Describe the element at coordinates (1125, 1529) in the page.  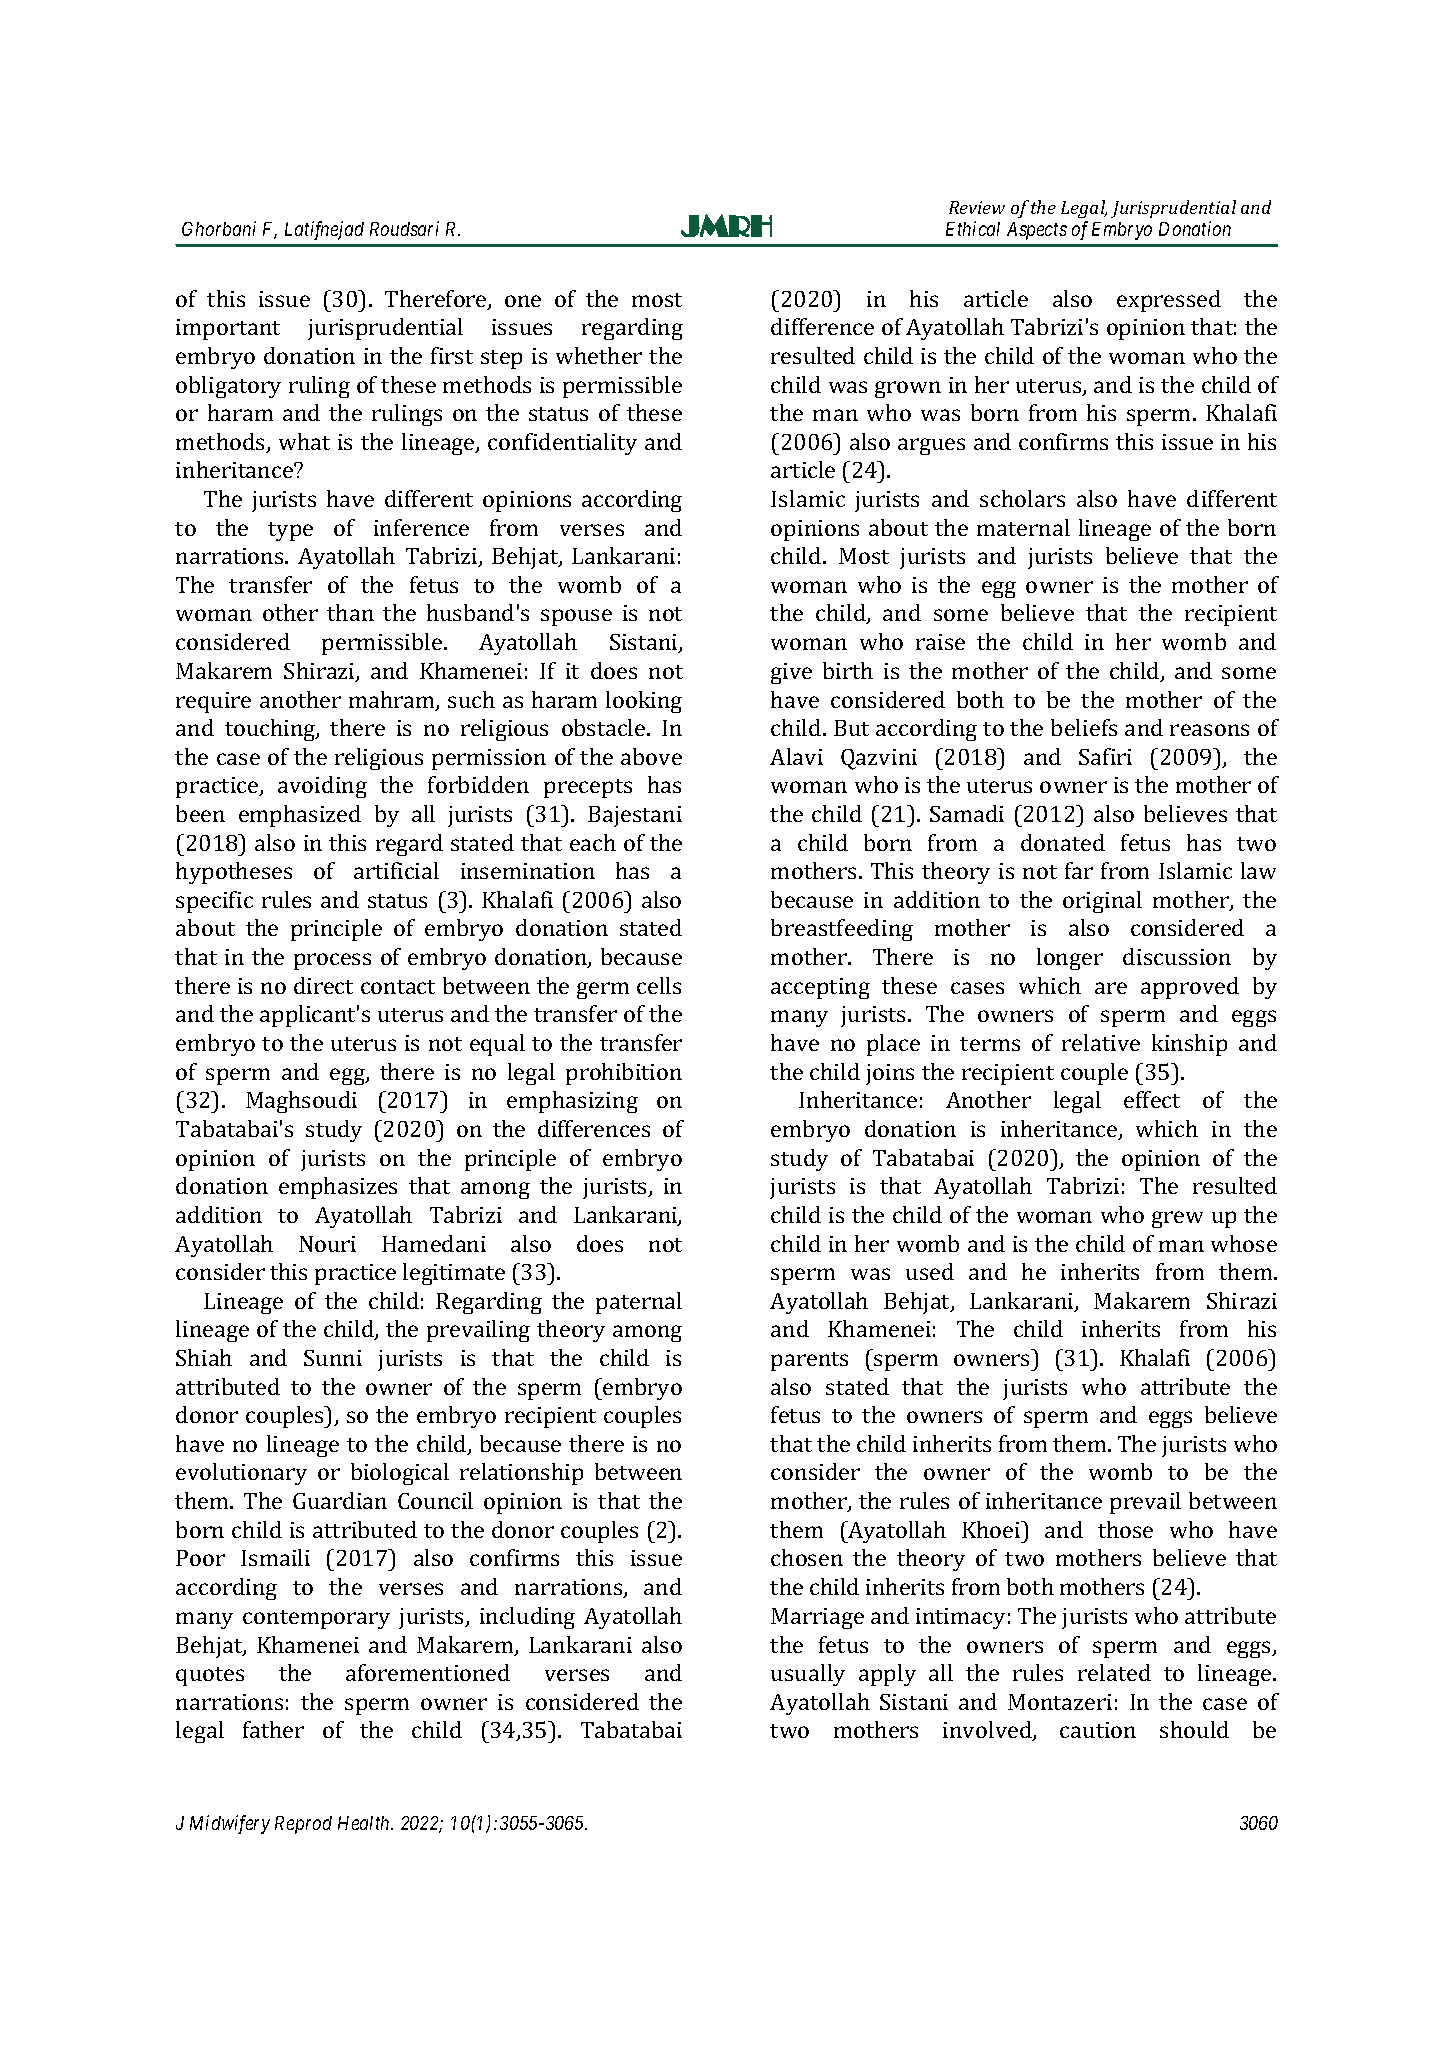
I see `those` at that location.
